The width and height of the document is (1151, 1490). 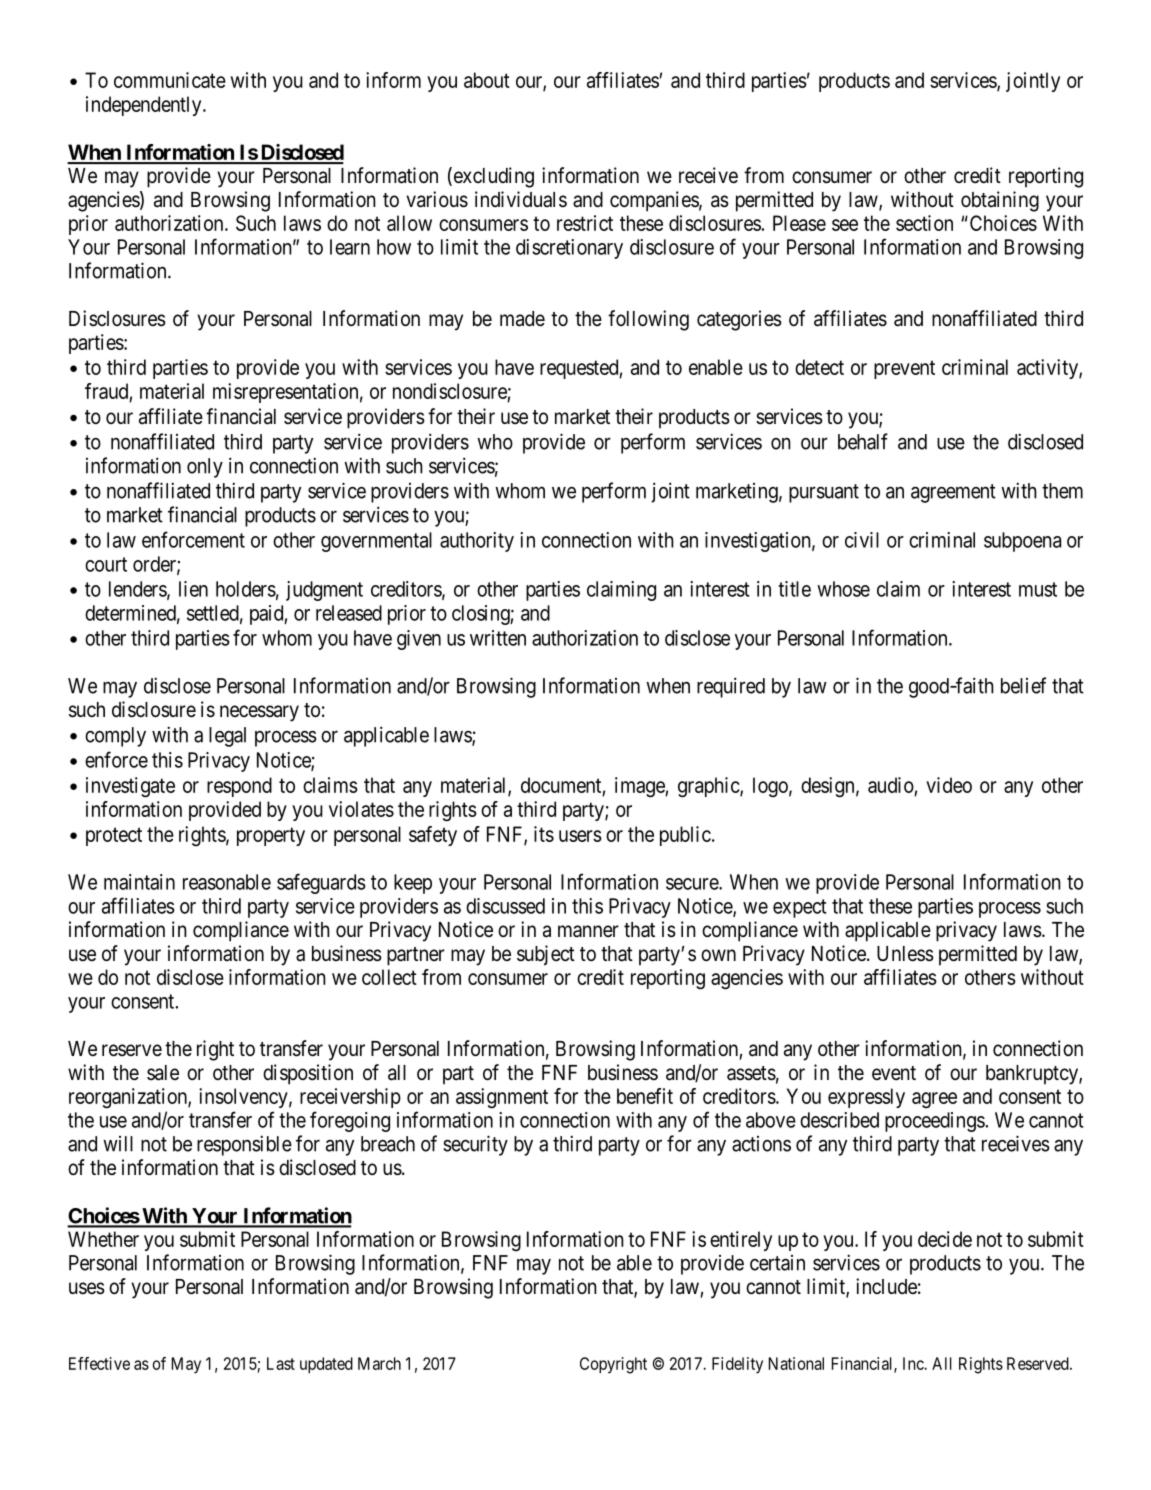 What do you see at coordinates (1000, 201) in the document?
I see `obtaining` at bounding box center [1000, 201].
